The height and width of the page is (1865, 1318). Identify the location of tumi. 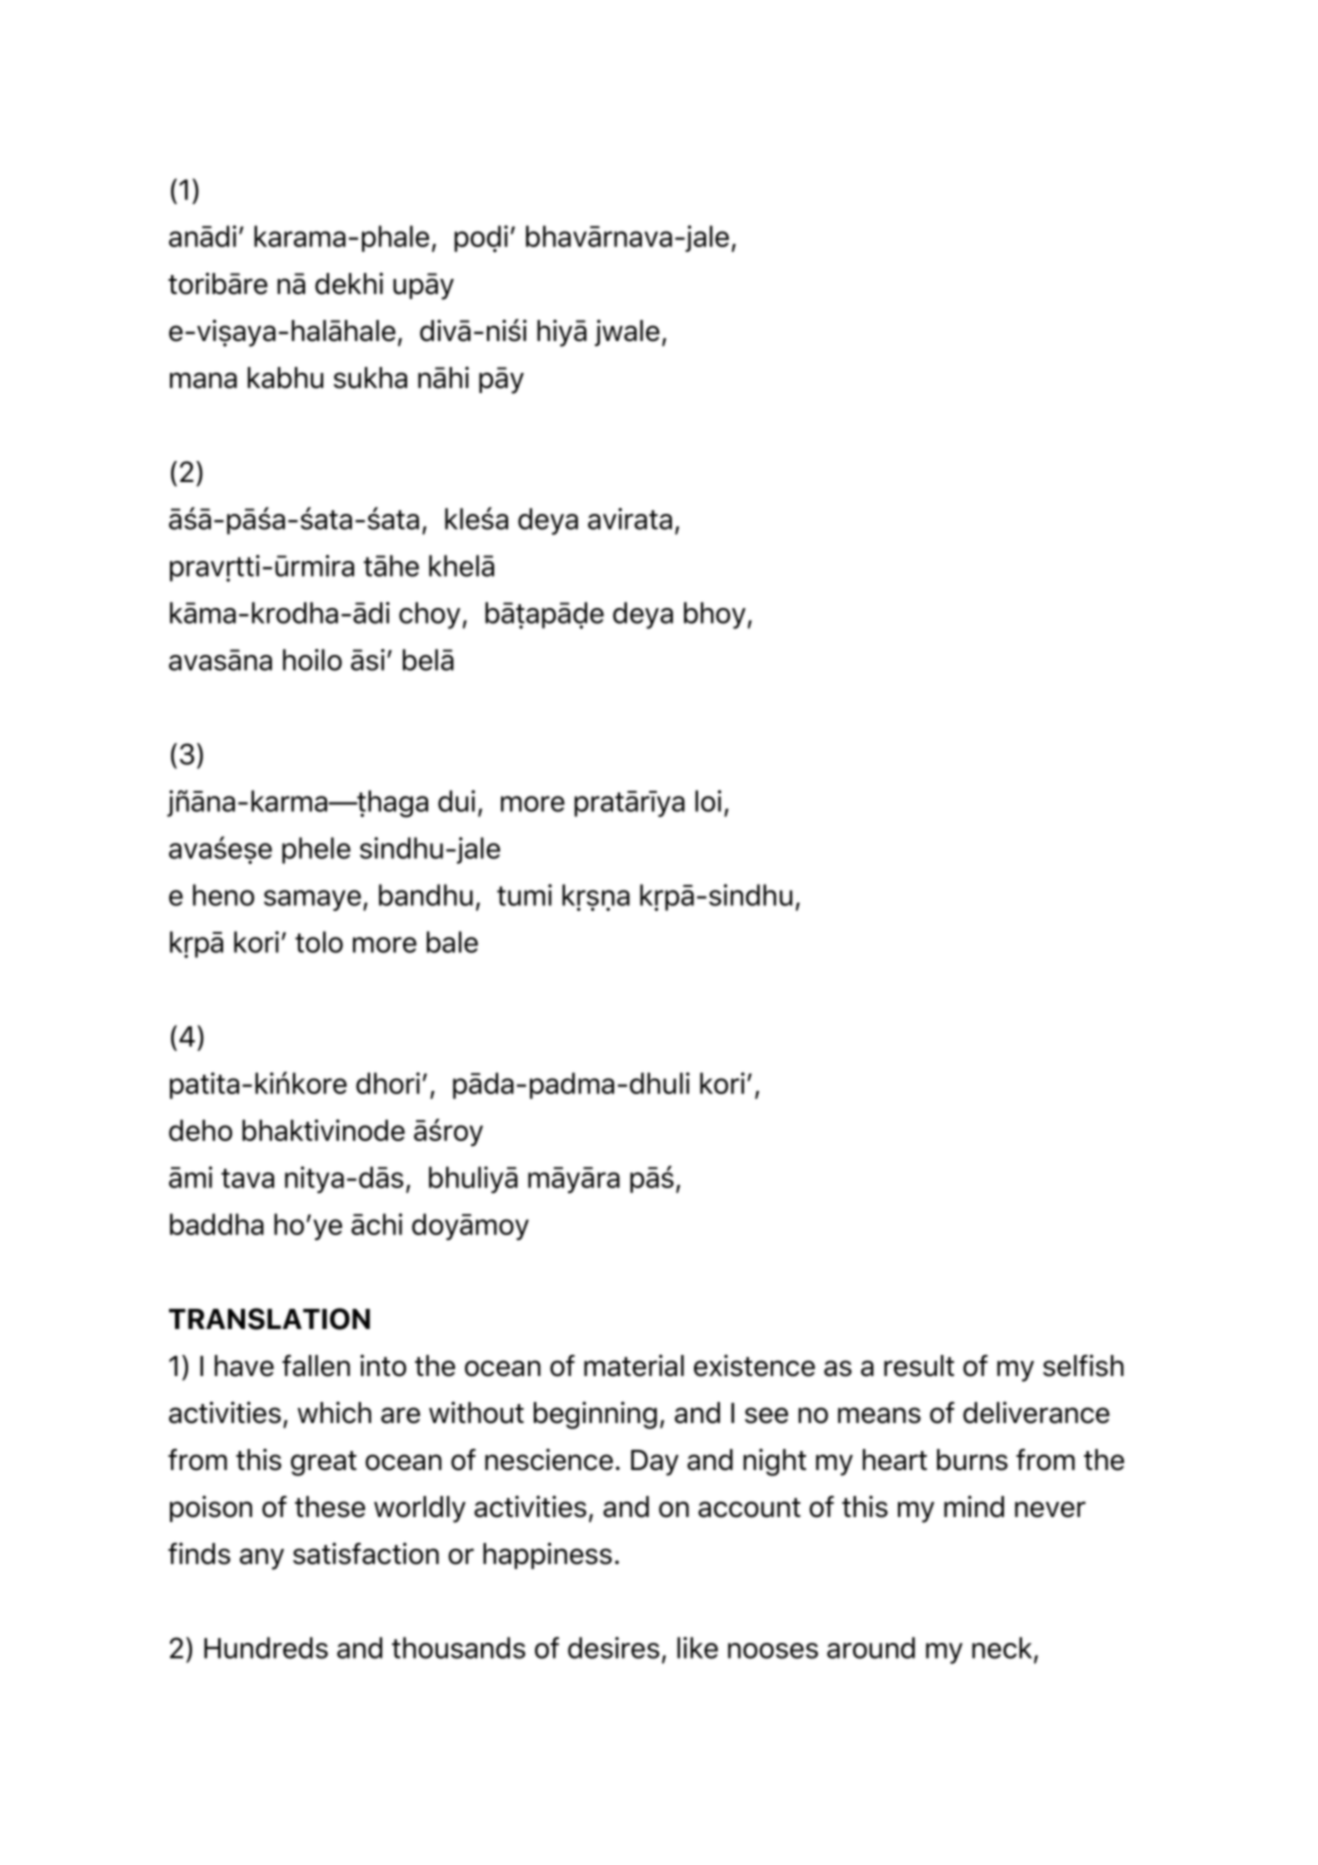
(524, 895).
